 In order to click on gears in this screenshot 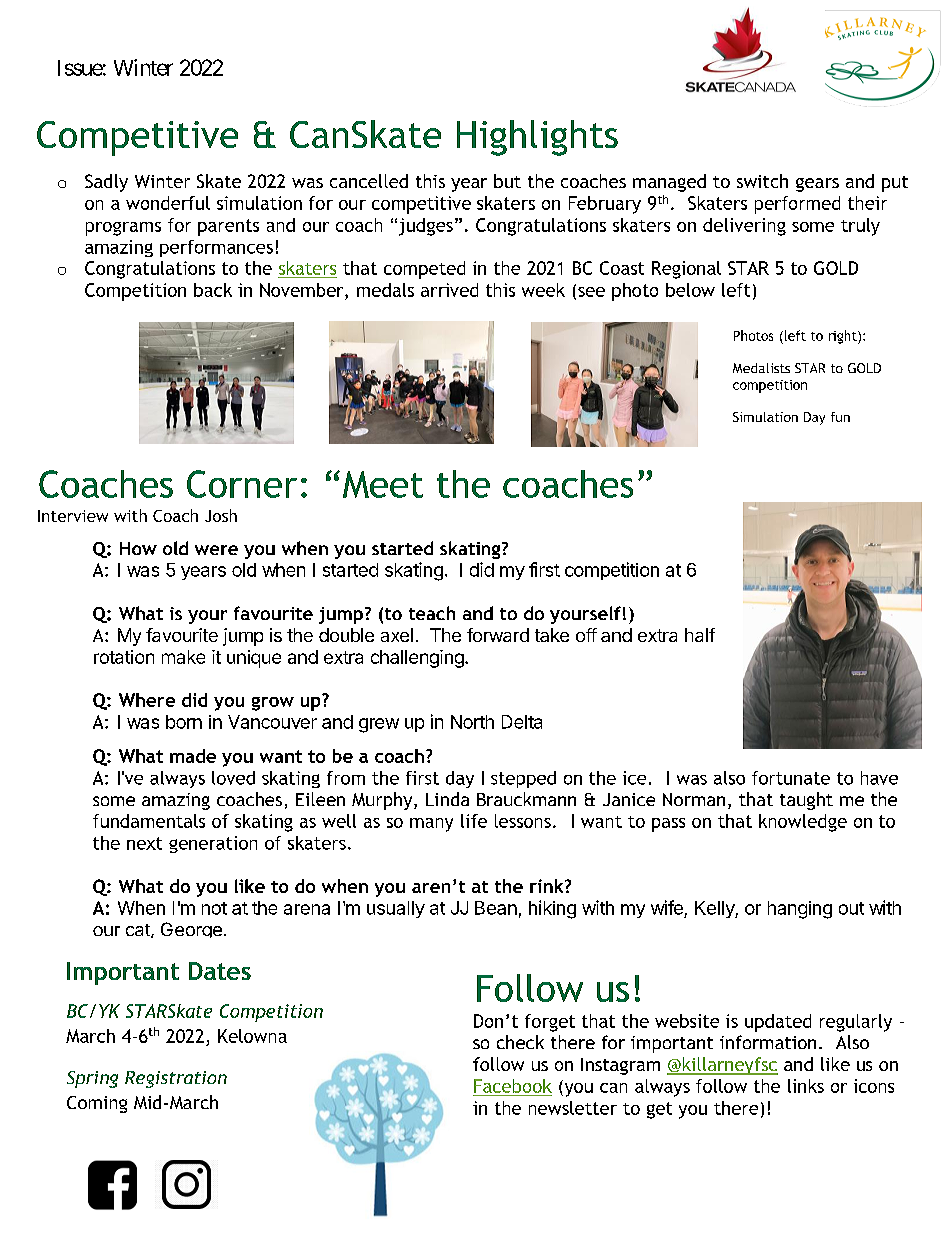, I will do `click(817, 185)`.
